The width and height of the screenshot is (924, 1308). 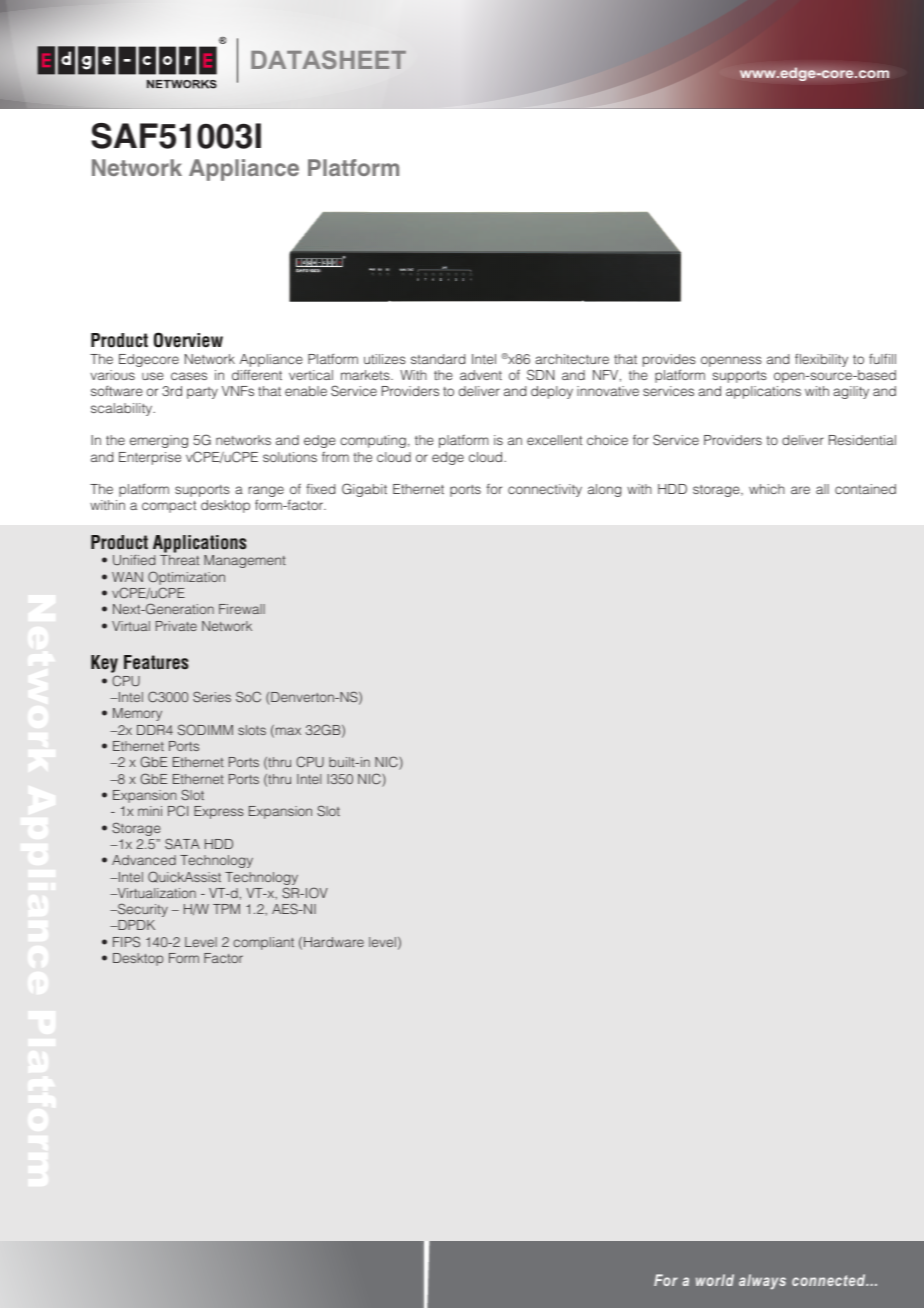 I want to click on world, so click(x=715, y=1280).
